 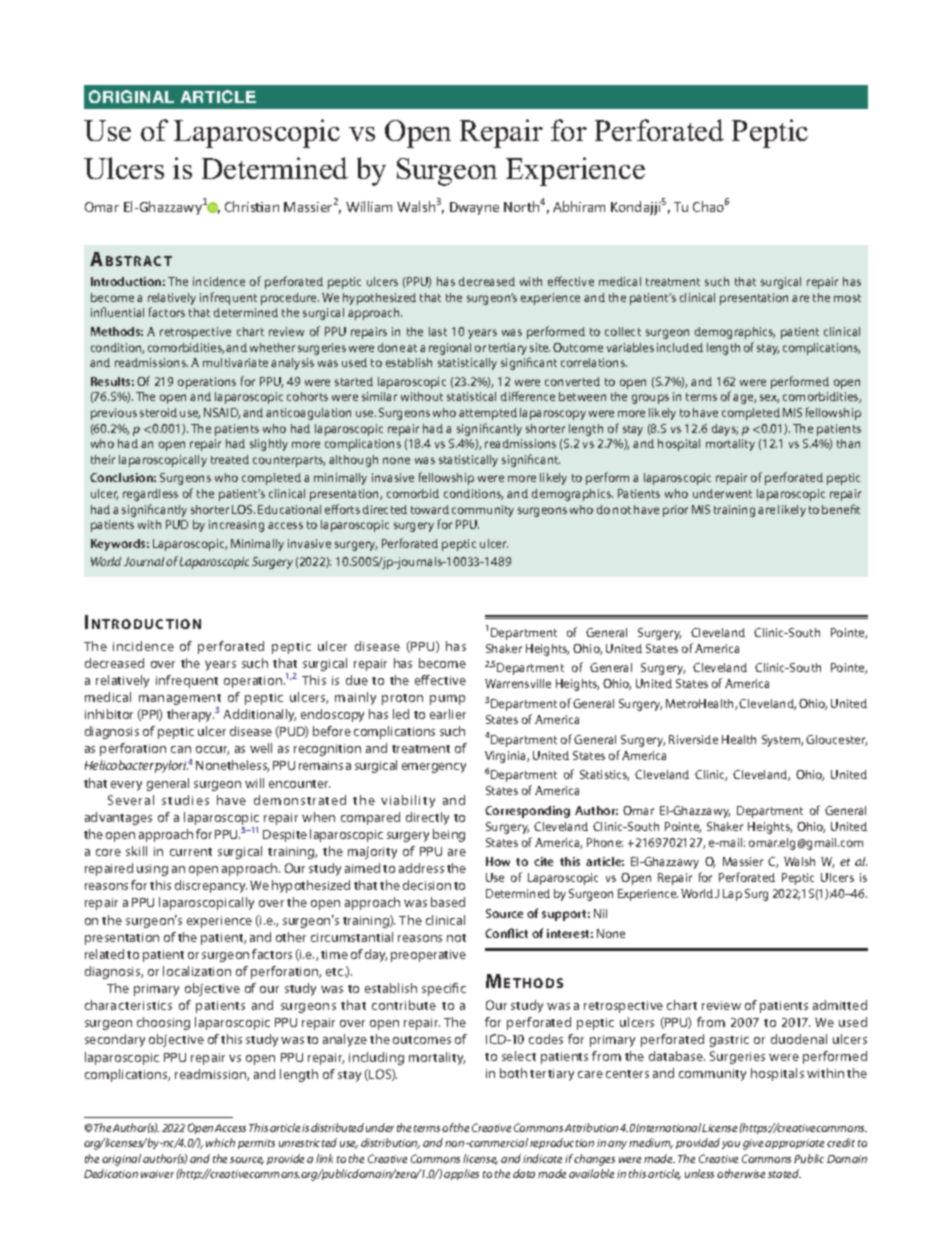 I want to click on which, so click(x=220, y=1142).
